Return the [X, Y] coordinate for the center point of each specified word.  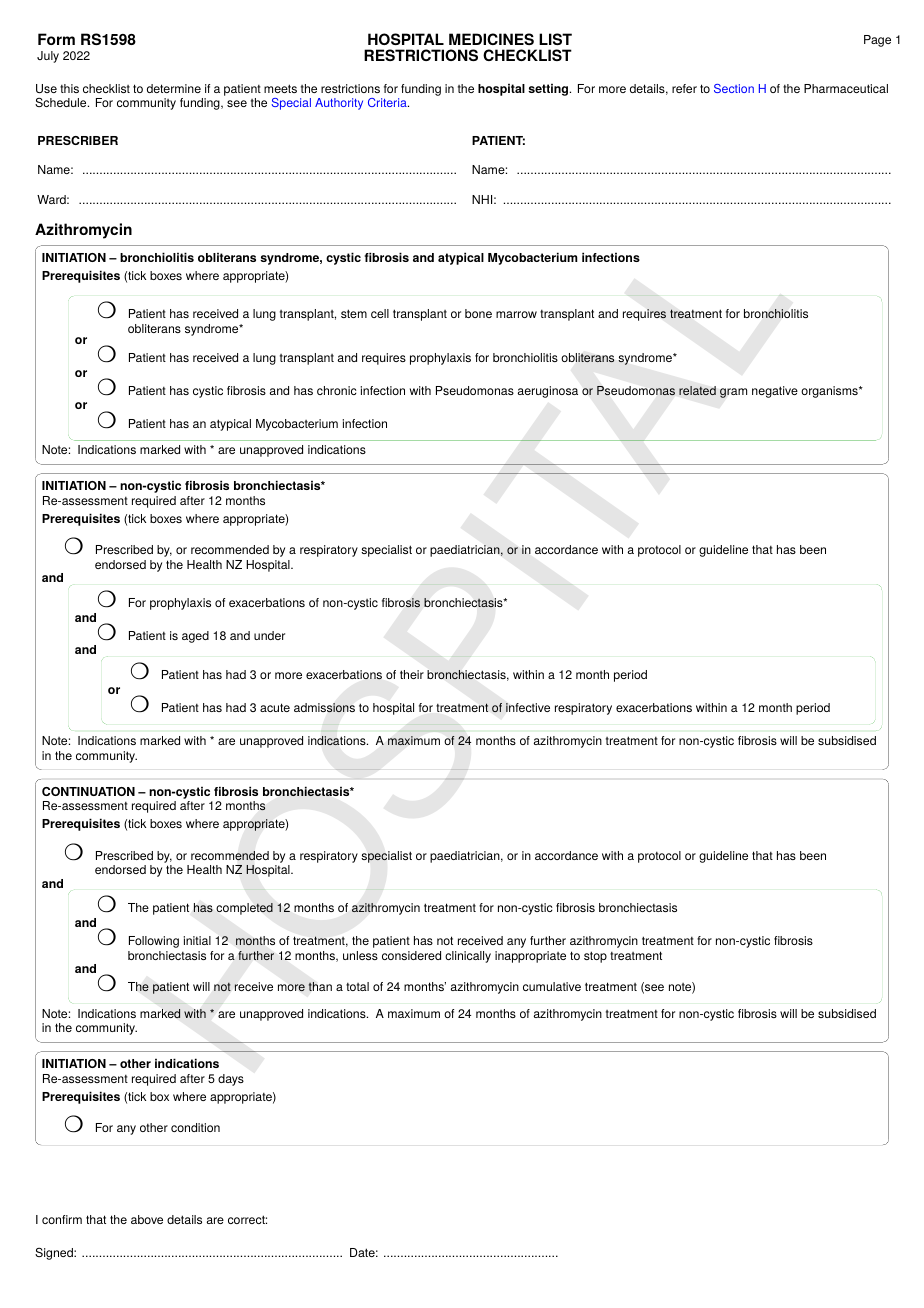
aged [195, 637]
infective [528, 707]
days [231, 1080]
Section [734, 88]
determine [174, 88]
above [147, 1219]
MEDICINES [491, 39]
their [412, 674]
